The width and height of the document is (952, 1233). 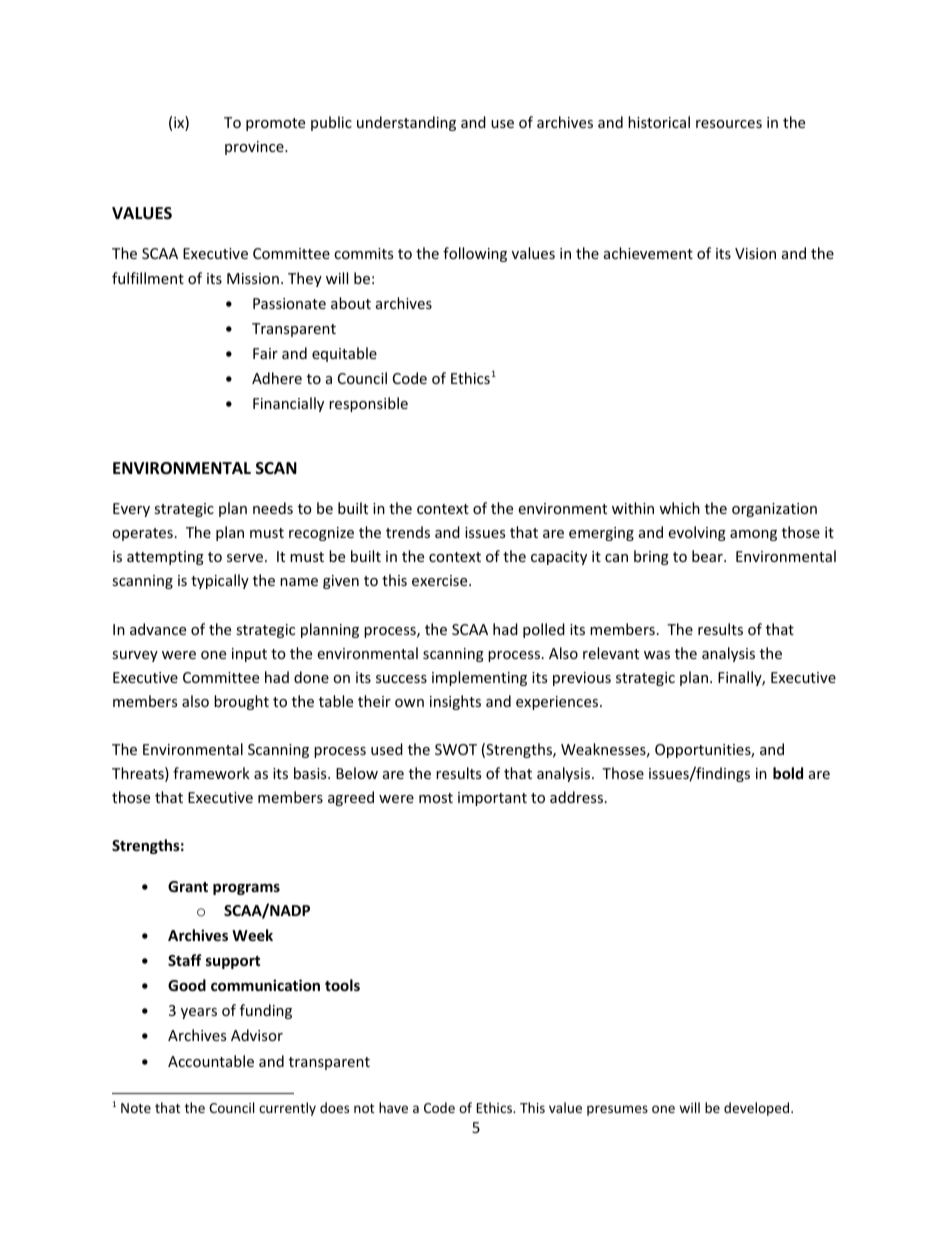 I want to click on responsible, so click(x=368, y=404).
